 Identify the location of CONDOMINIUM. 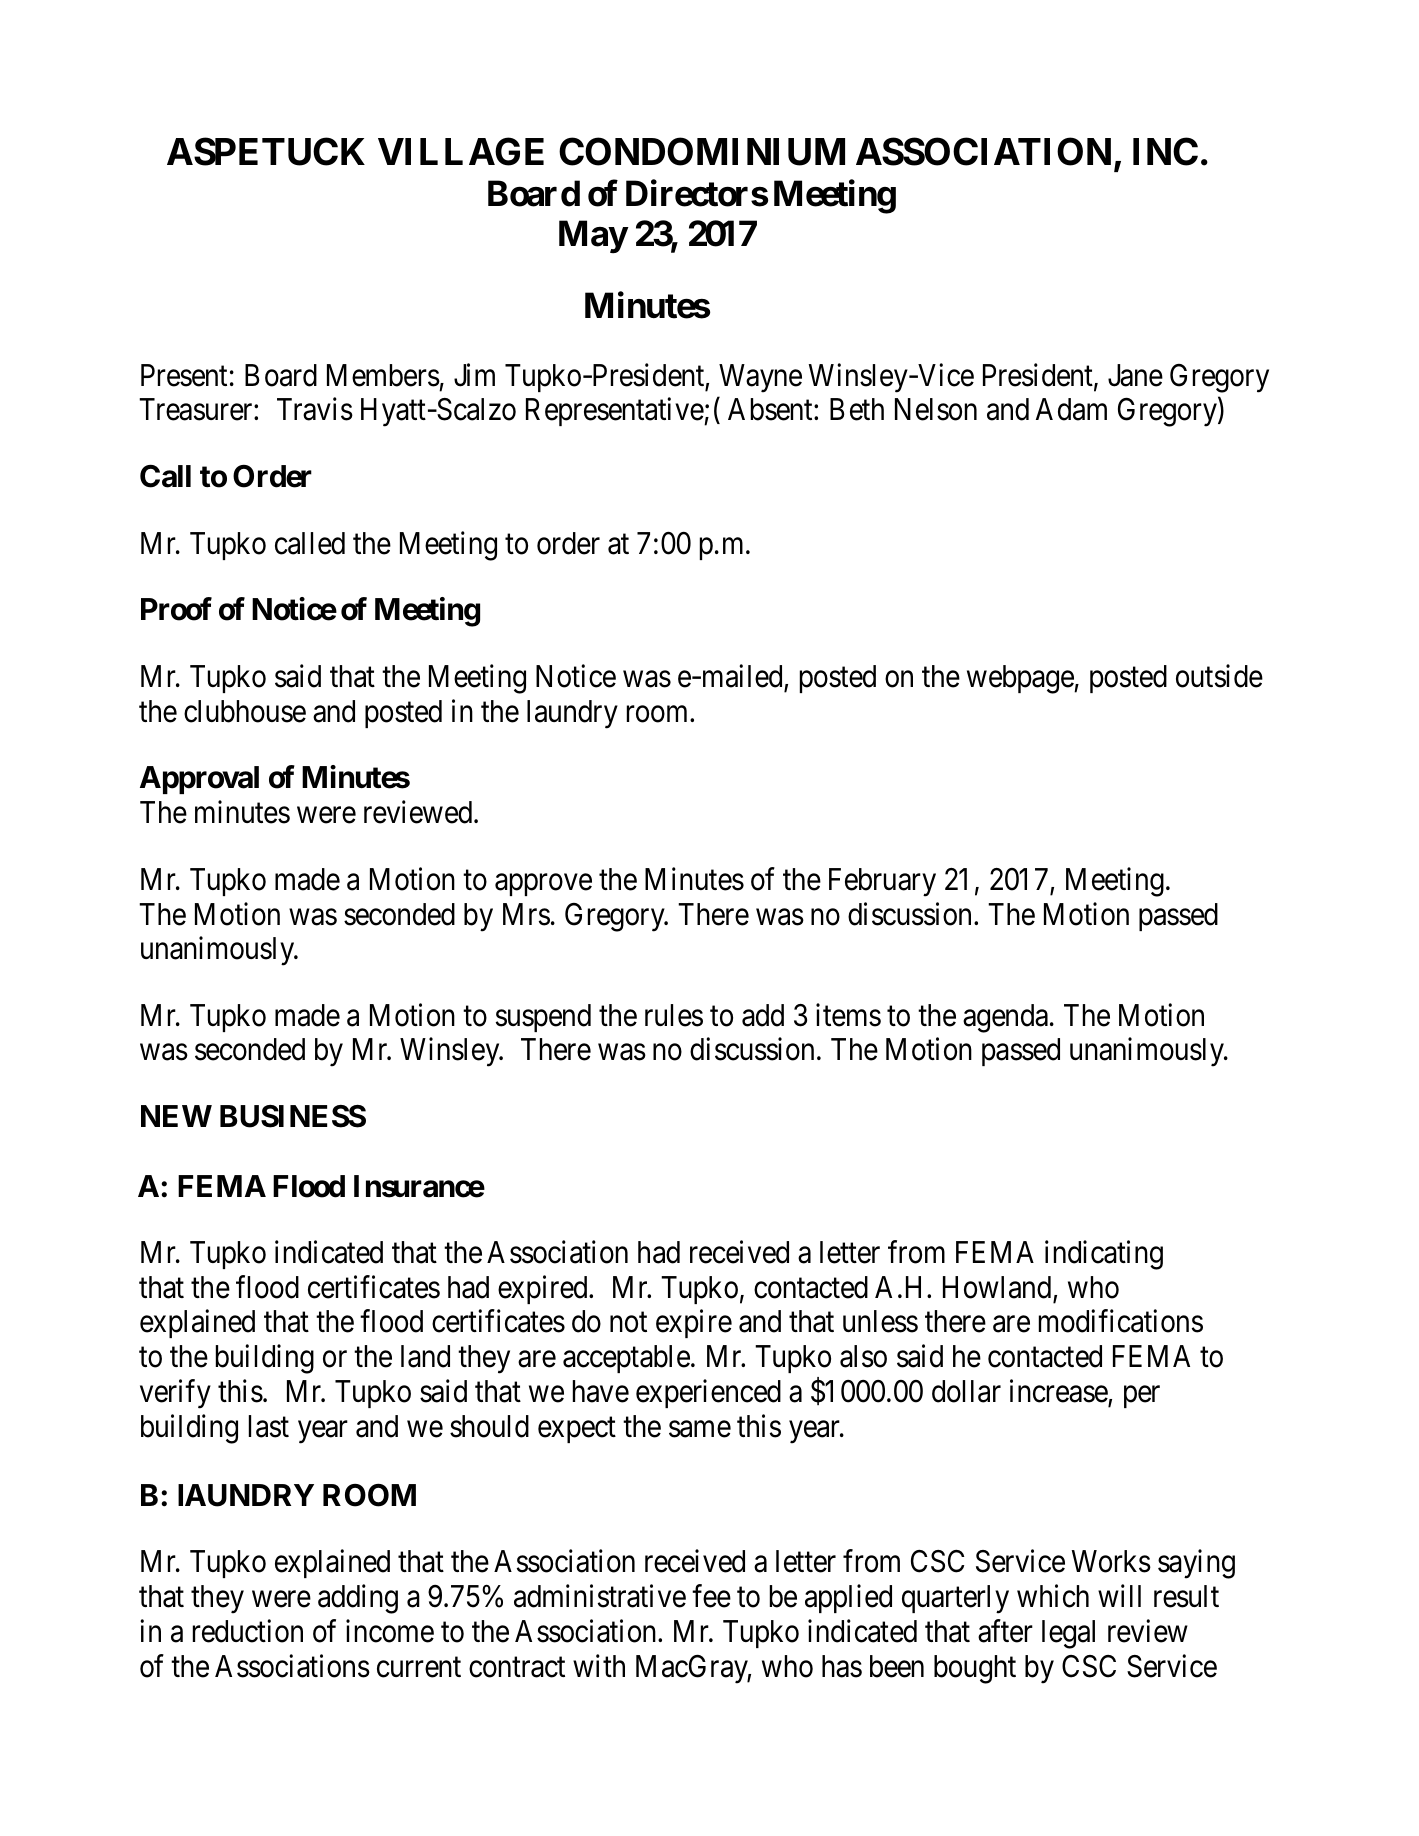
(702, 152).
